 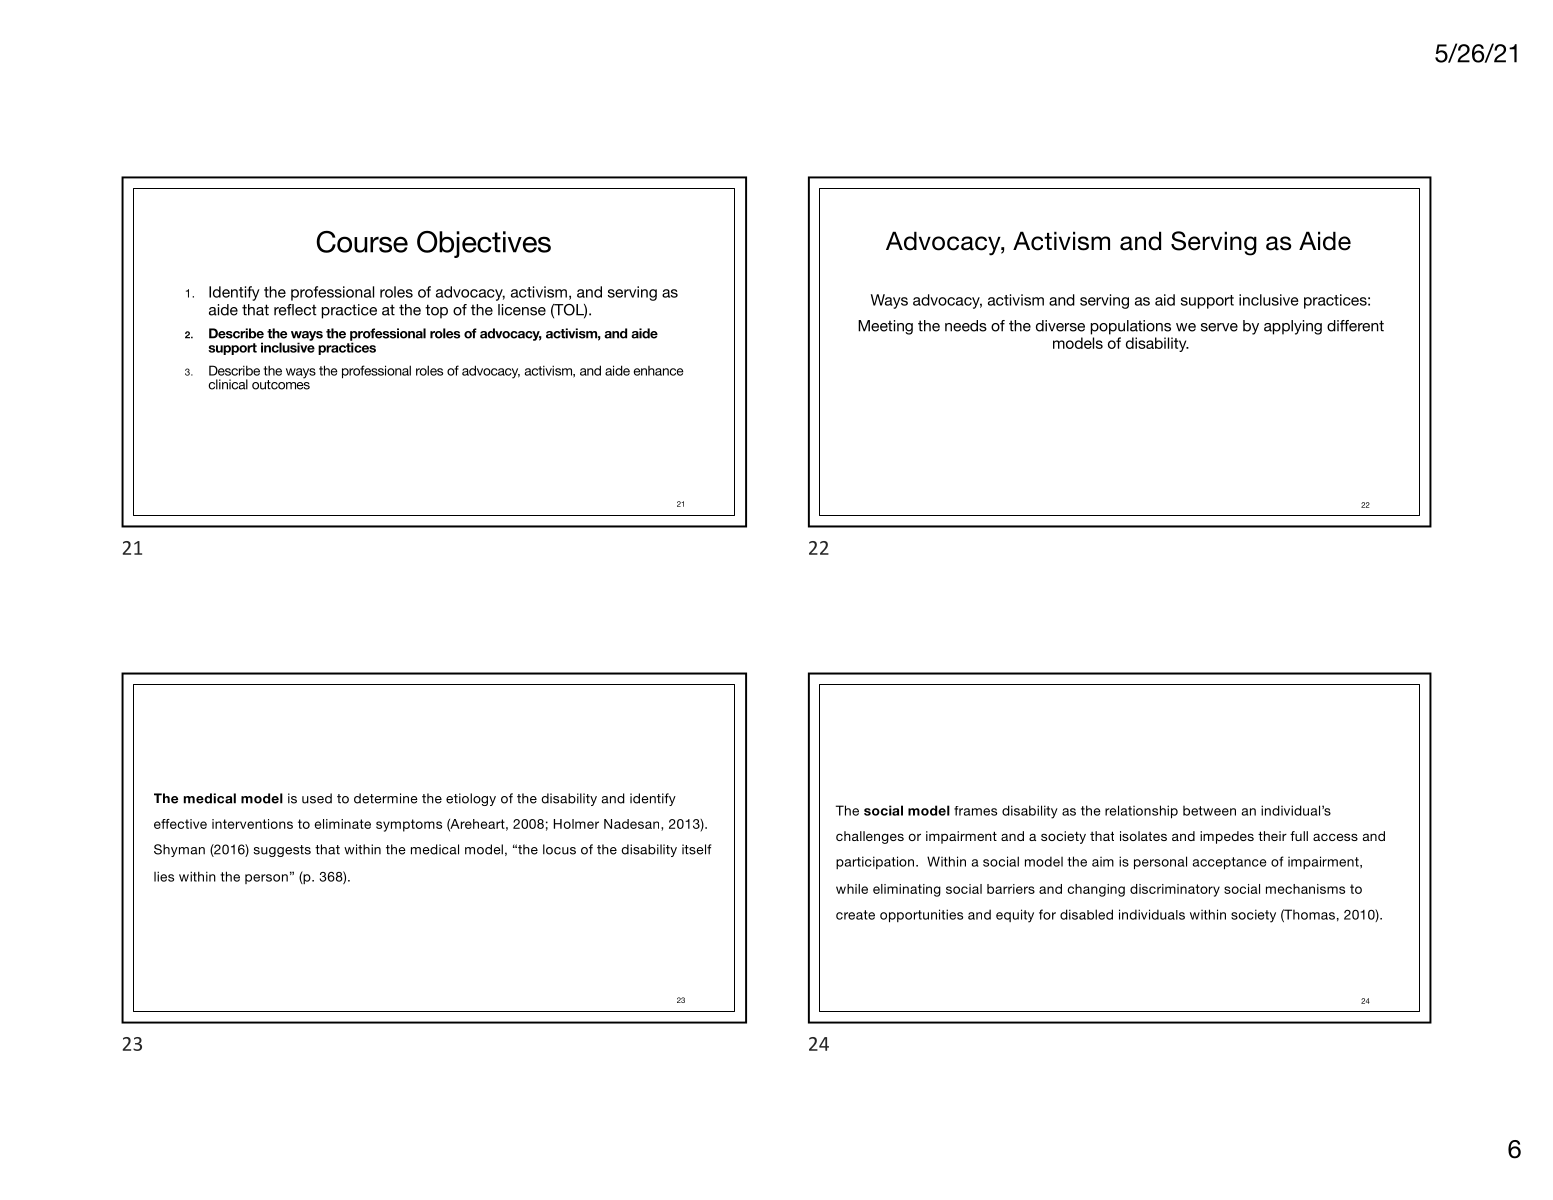 What do you see at coordinates (281, 384) in the document?
I see `outcomes` at bounding box center [281, 384].
